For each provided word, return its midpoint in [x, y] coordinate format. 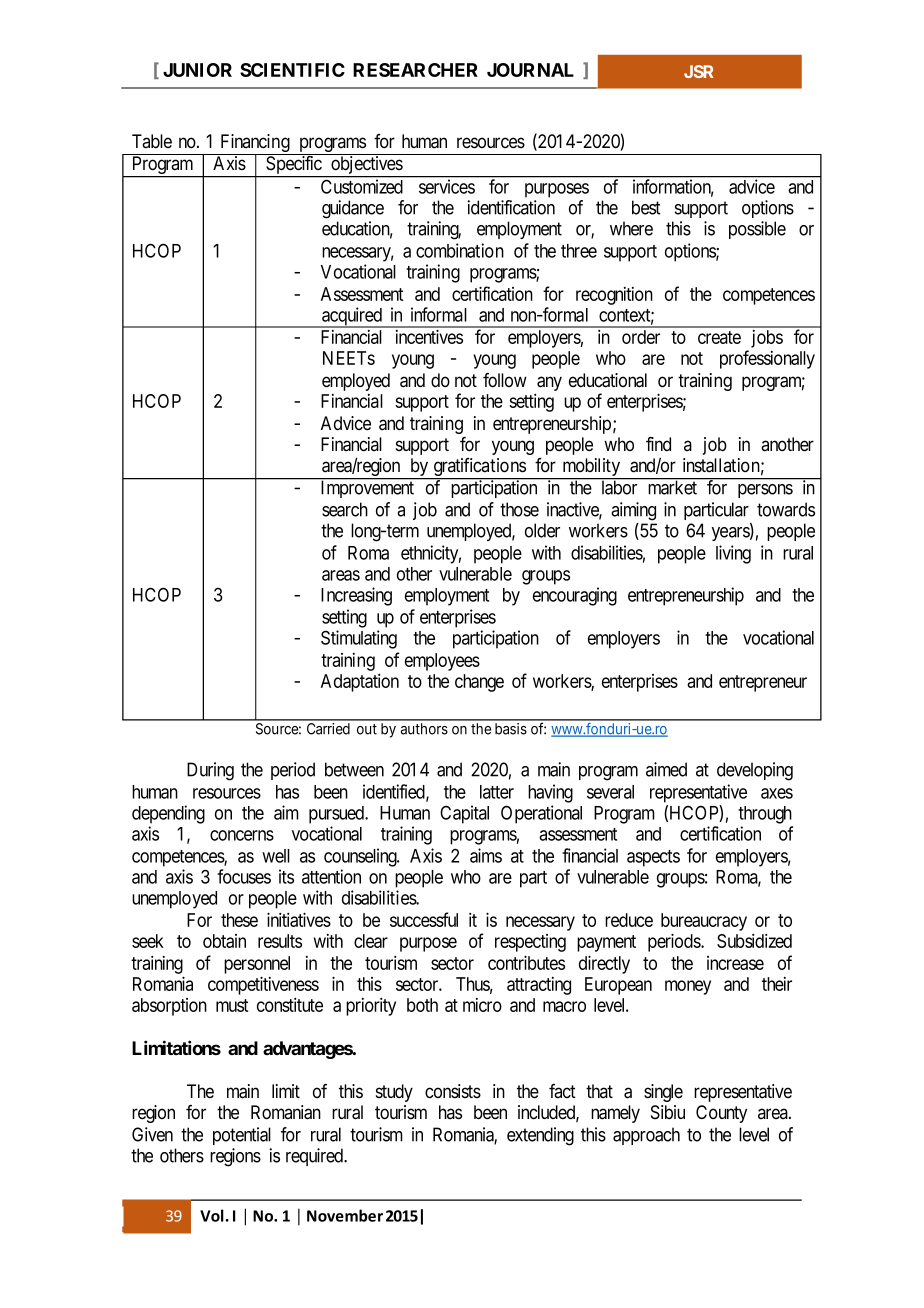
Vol [212, 1215]
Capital [464, 814]
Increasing [356, 596]
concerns [242, 835]
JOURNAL [530, 70]
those [519, 509]
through [765, 815]
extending [540, 1136]
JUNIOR [197, 70]
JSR [699, 71]
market [673, 487]
